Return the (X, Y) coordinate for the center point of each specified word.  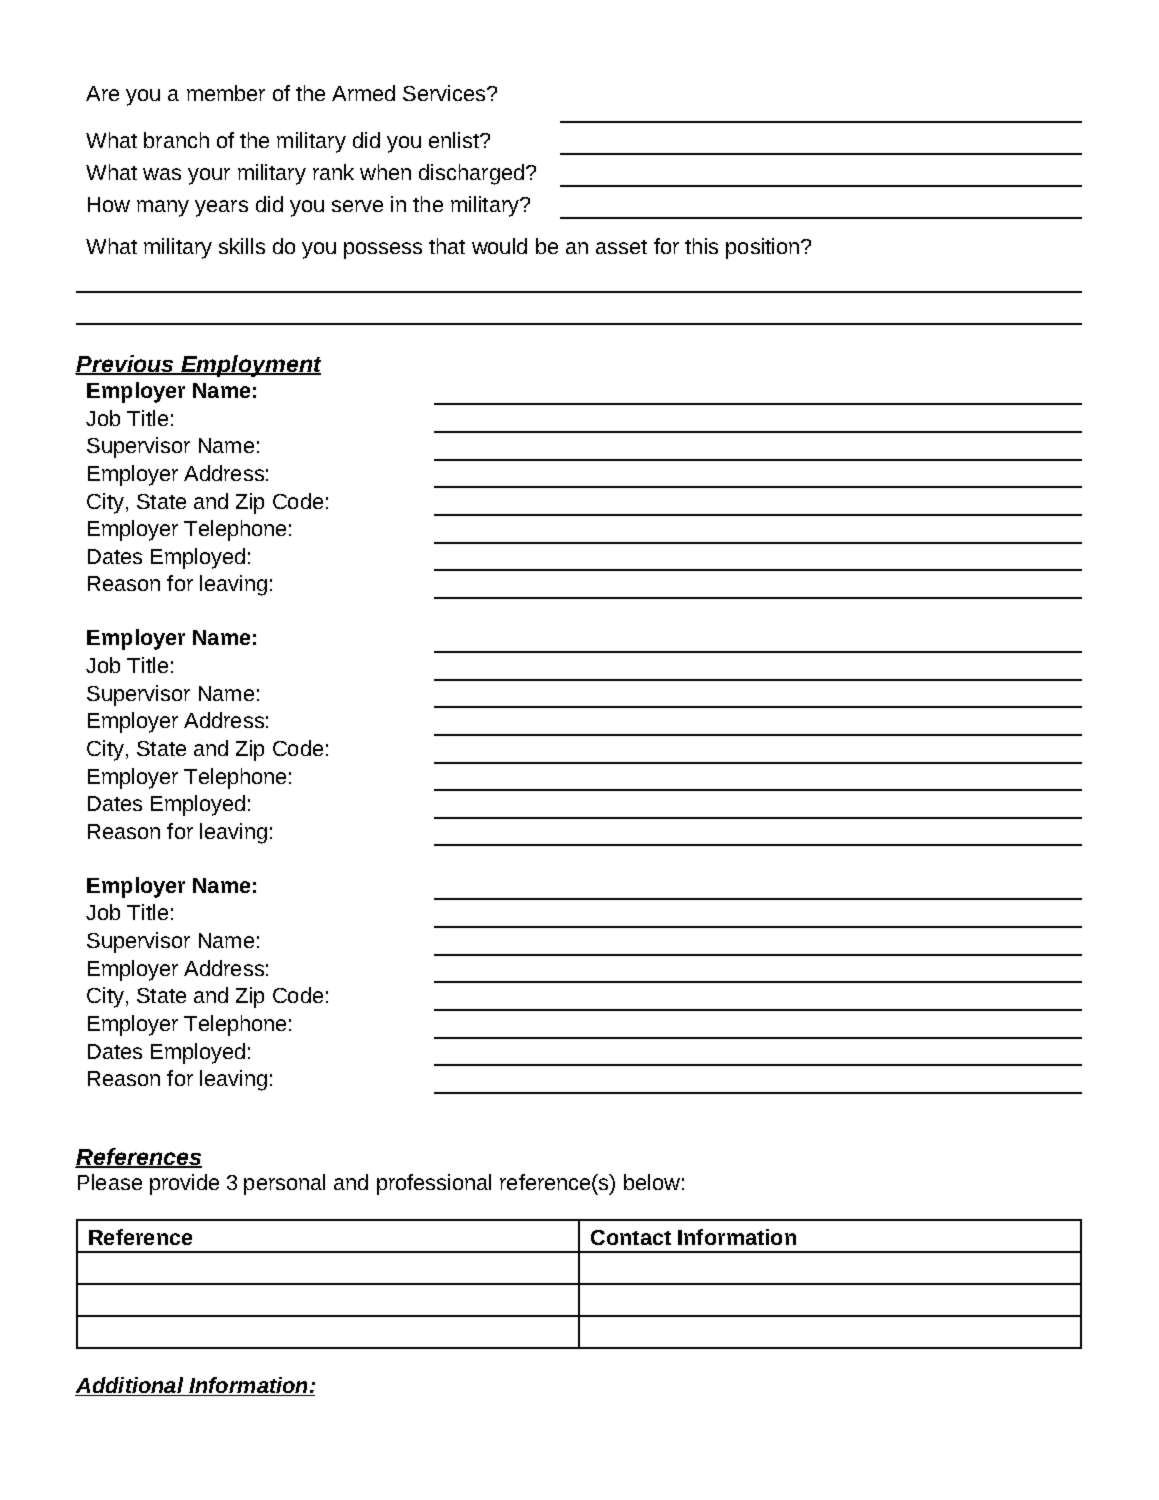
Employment (250, 366)
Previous (125, 364)
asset (621, 247)
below (652, 1182)
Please (110, 1182)
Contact (631, 1237)
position (764, 248)
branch (176, 140)
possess (383, 250)
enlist (455, 140)
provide (184, 1184)
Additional (130, 1386)
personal (284, 1184)
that (447, 246)
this (701, 246)
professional (434, 1184)
